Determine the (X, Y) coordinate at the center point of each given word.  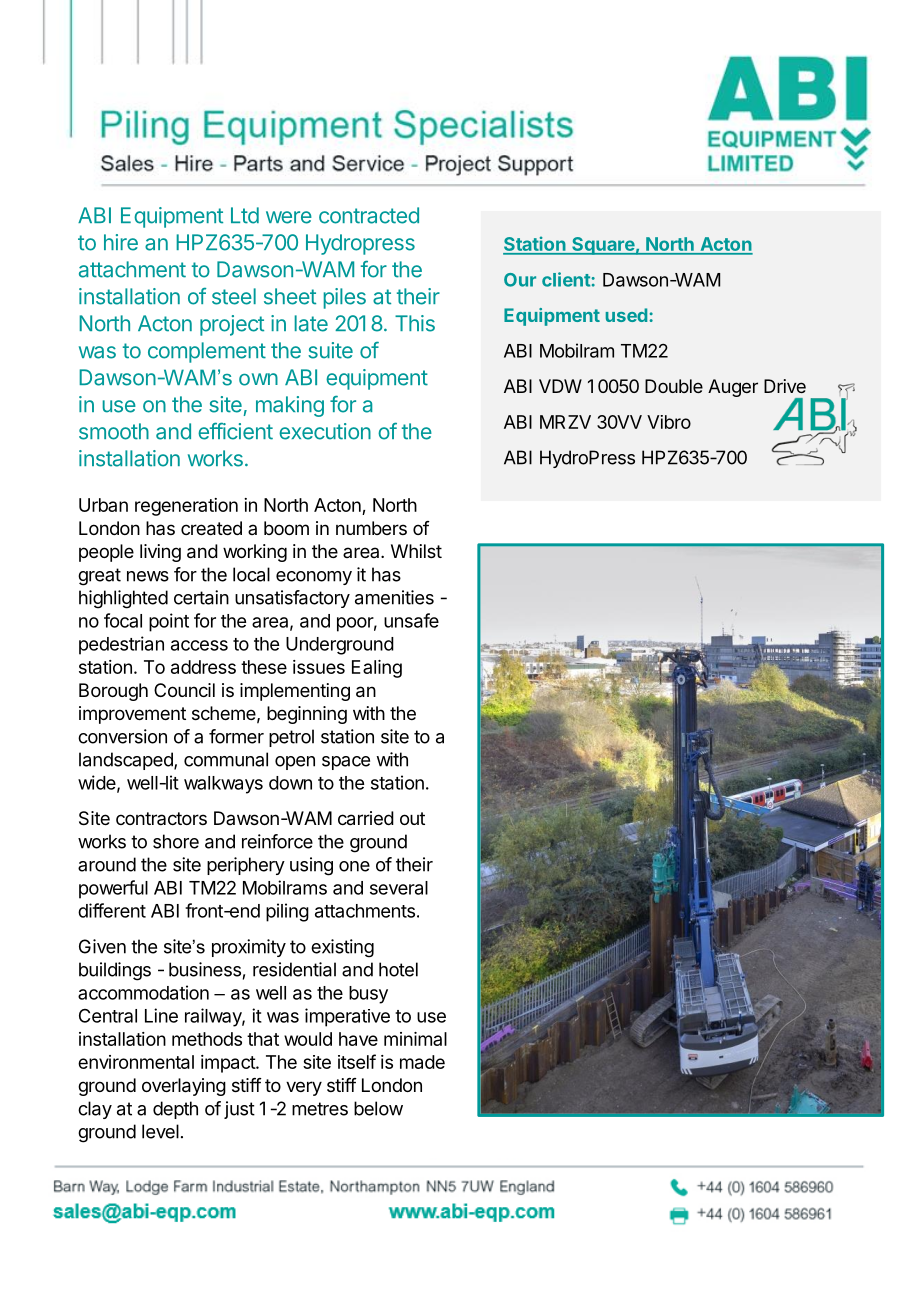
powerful (113, 889)
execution (325, 431)
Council (184, 690)
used (628, 315)
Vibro (669, 422)
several (399, 888)
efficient (235, 431)
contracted (369, 215)
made (422, 1062)
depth (175, 1110)
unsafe (411, 620)
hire (121, 242)
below (378, 1108)
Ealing (377, 669)
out (412, 818)
